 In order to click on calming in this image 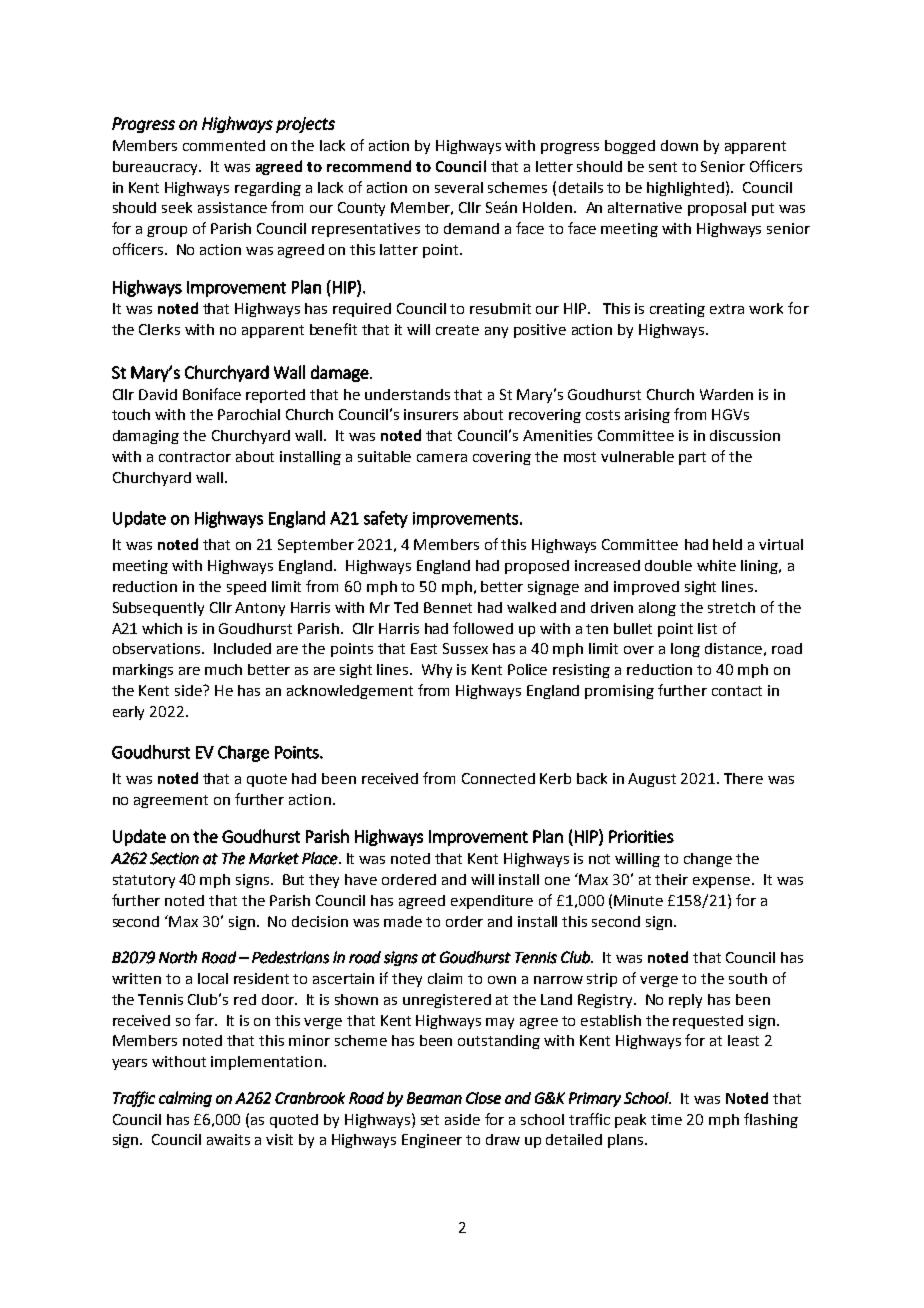, I will do `click(185, 1099)`.
